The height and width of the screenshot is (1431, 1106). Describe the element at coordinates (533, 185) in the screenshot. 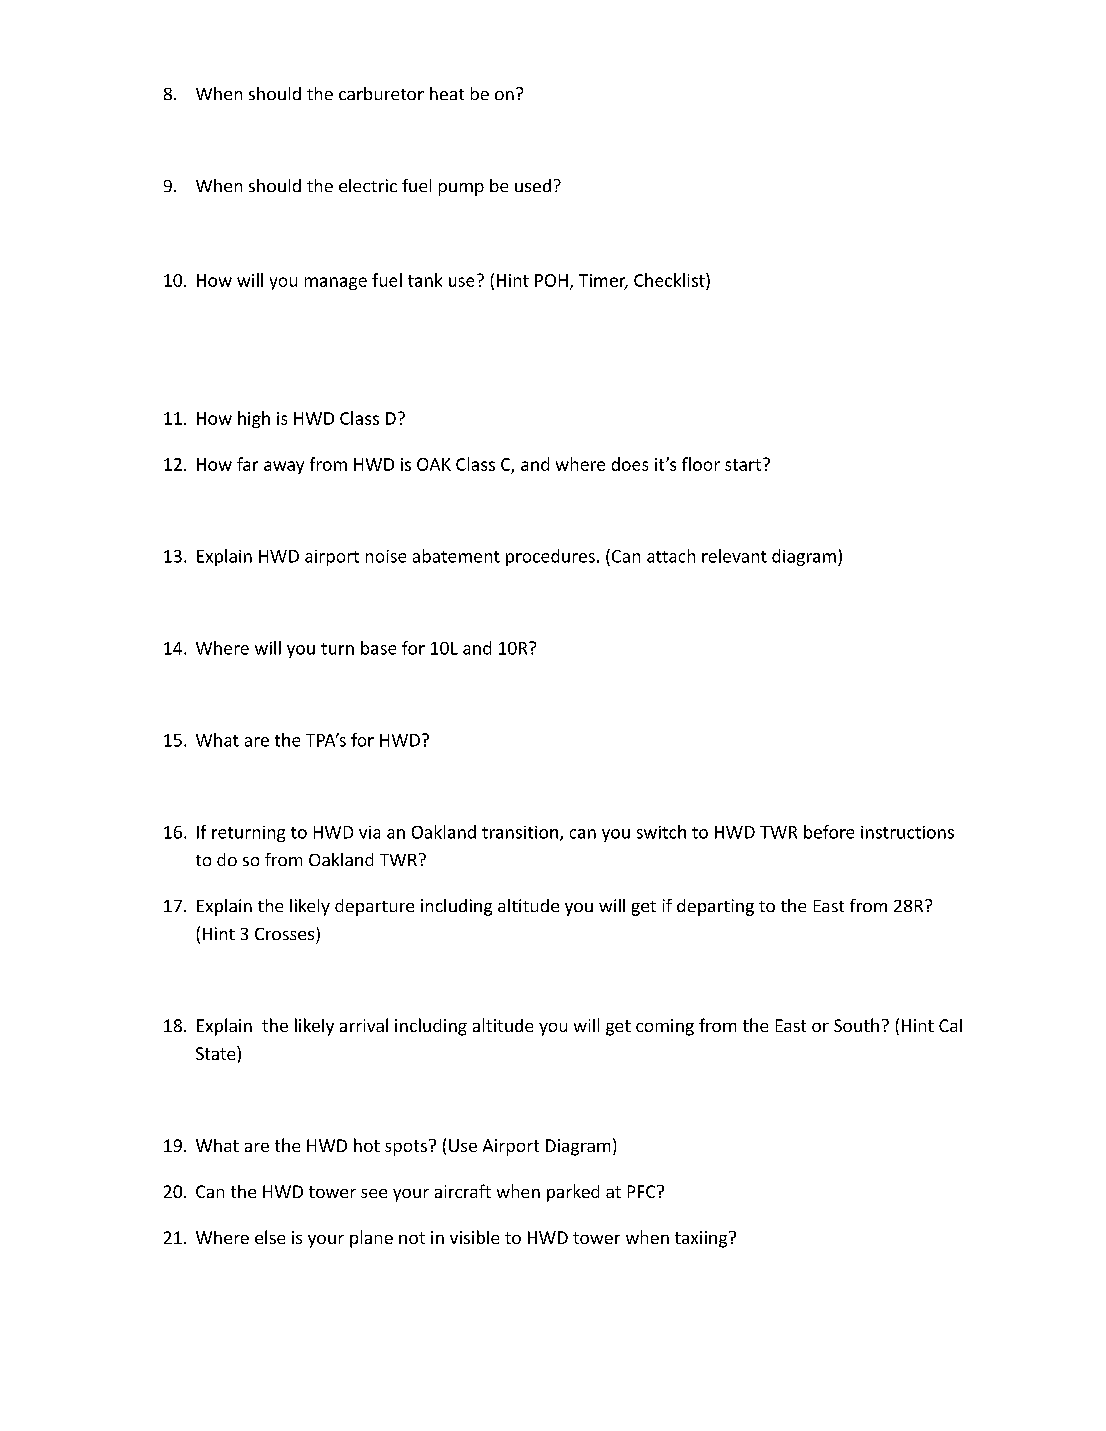

I see `used` at that location.
